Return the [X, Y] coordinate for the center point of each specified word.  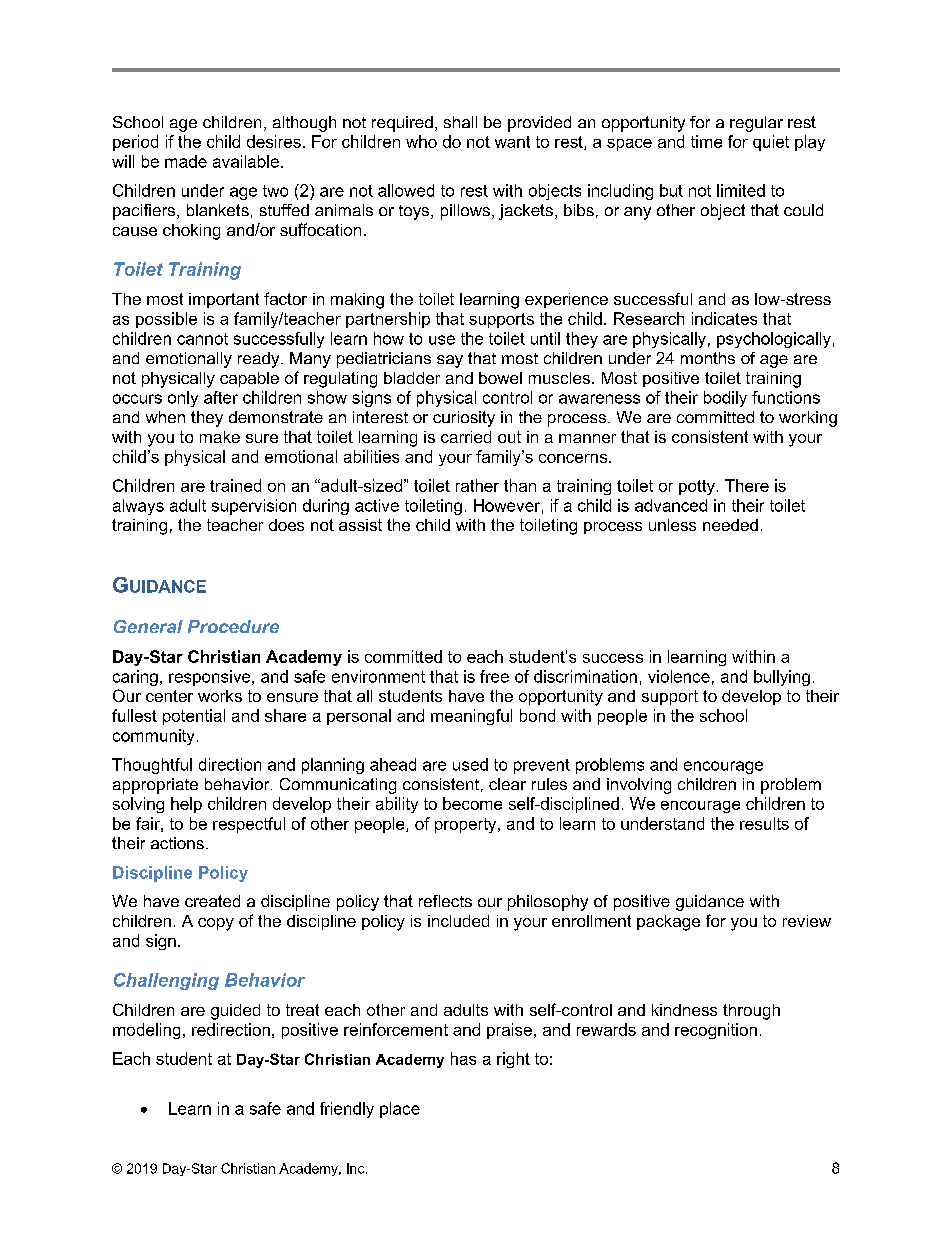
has [463, 1058]
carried [466, 437]
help [186, 805]
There [747, 485]
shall [460, 122]
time [706, 141]
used [470, 764]
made [186, 161]
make [220, 437]
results [764, 823]
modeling [146, 1031]
